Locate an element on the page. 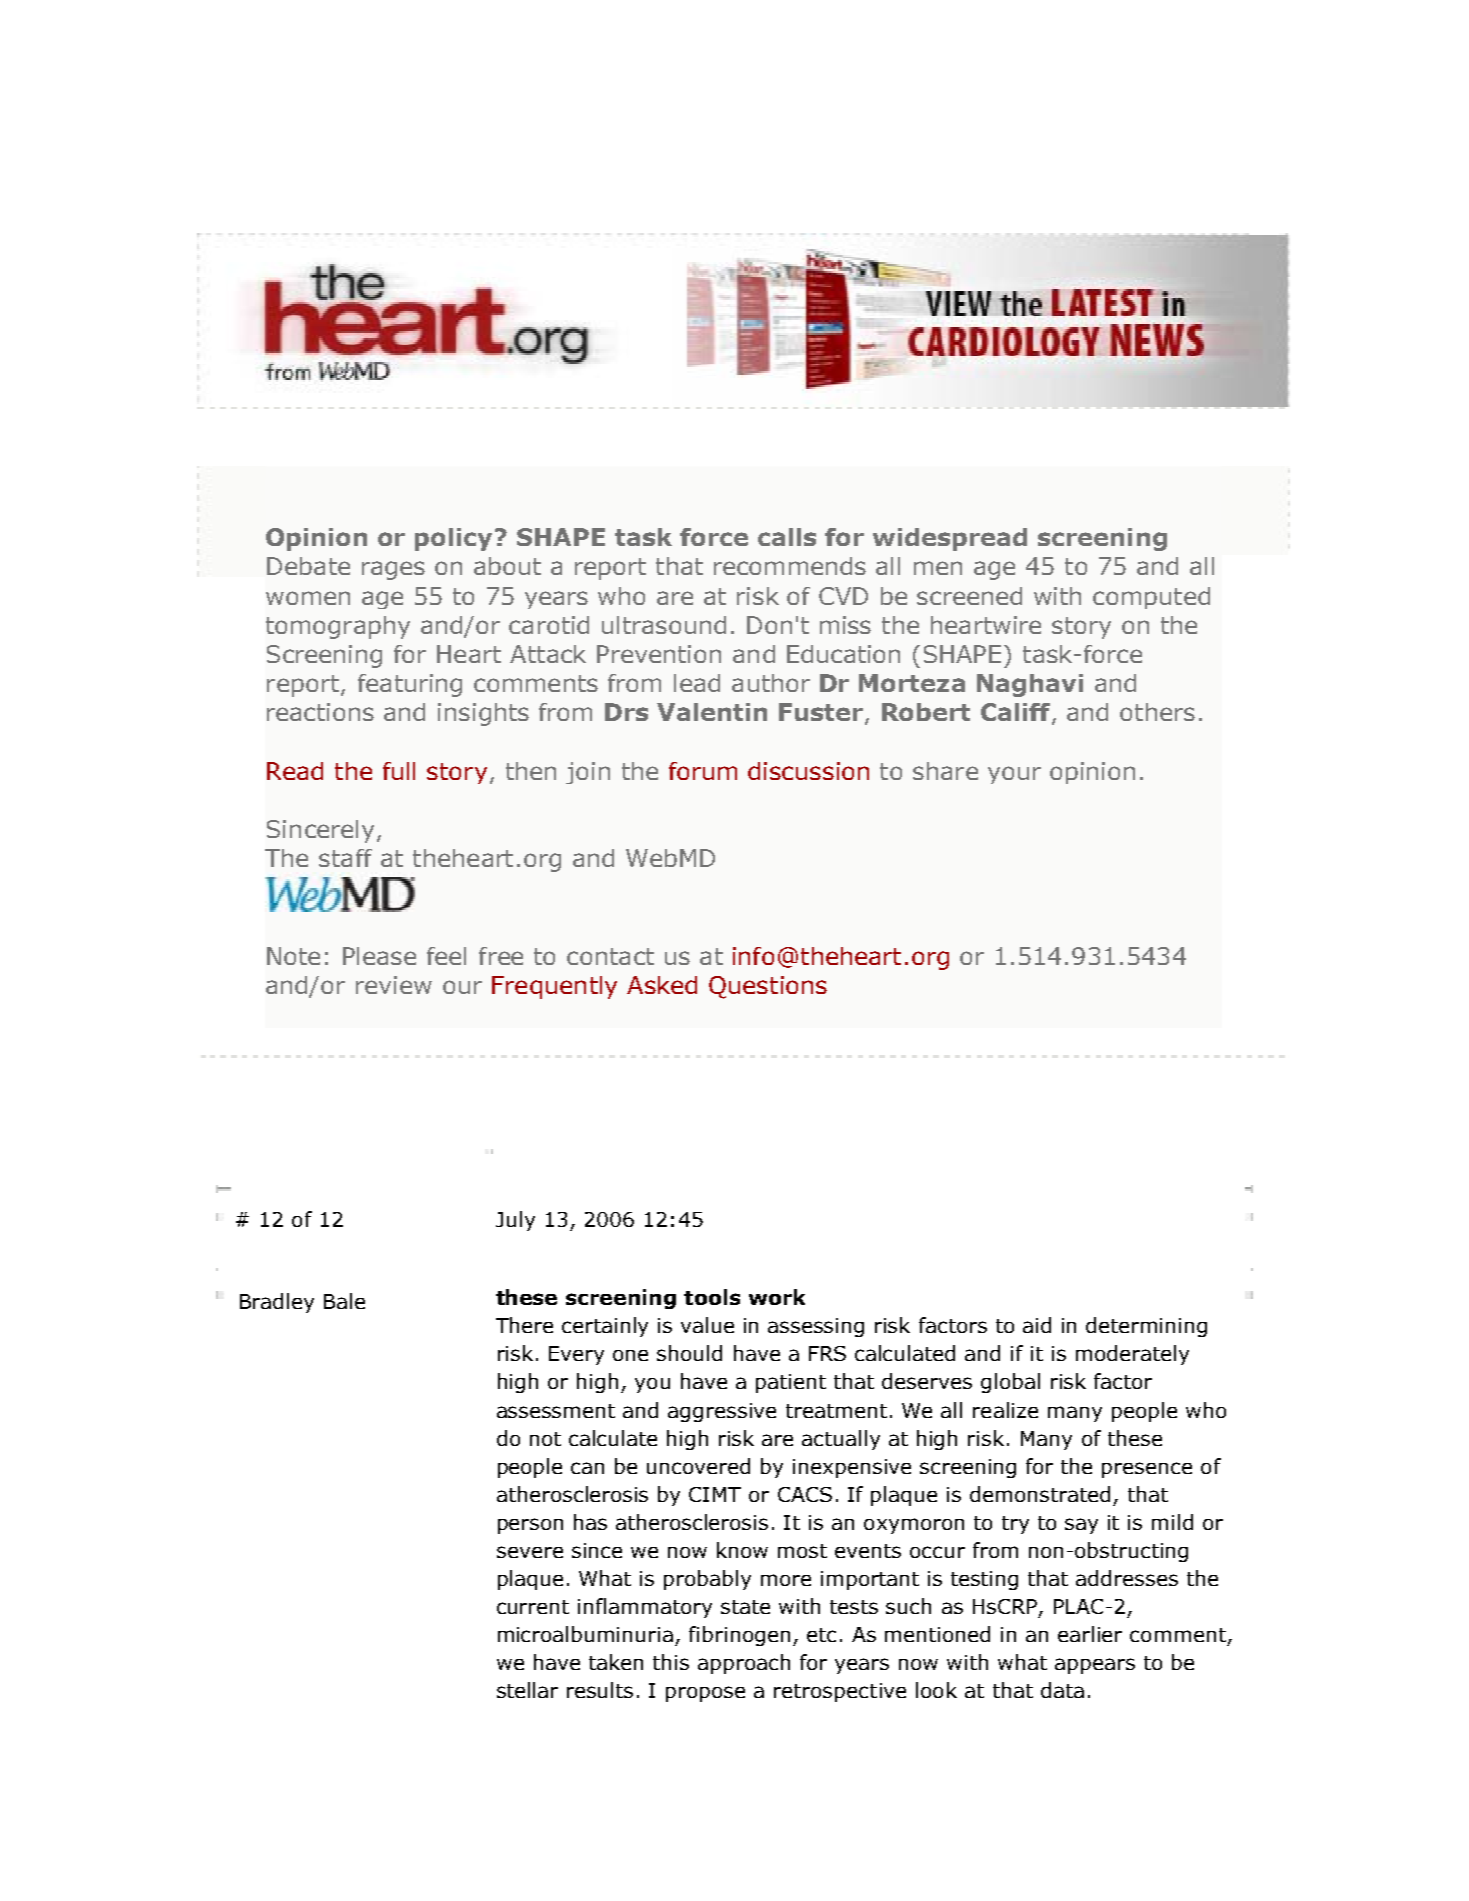 Image resolution: width=1469 pixels, height=1901 pixels. Bale is located at coordinates (344, 1301).
